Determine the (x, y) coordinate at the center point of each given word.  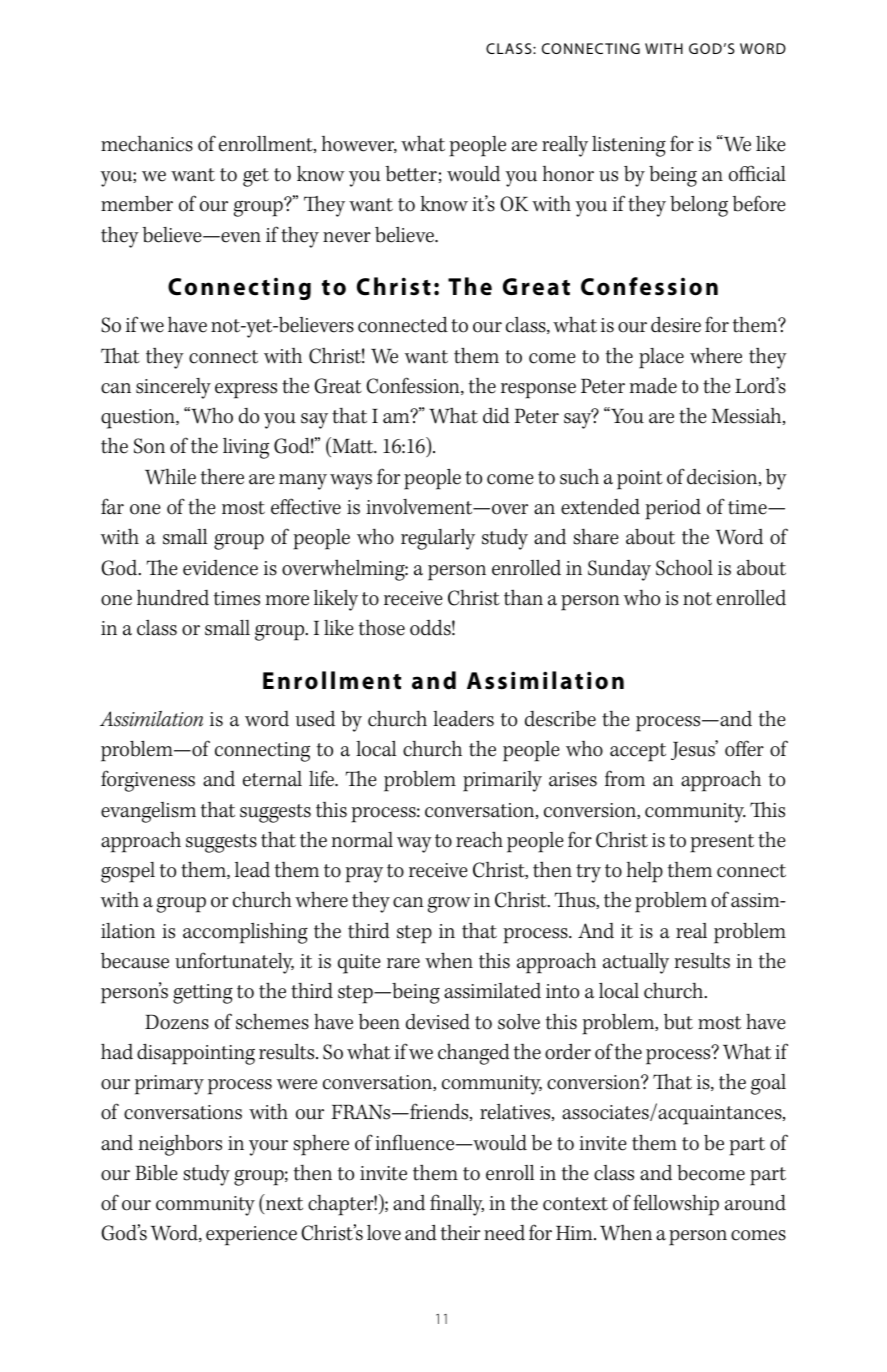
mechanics (147, 144)
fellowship (676, 1205)
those (382, 628)
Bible (156, 1173)
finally (457, 1205)
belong (699, 206)
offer (744, 748)
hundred (173, 597)
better (411, 174)
